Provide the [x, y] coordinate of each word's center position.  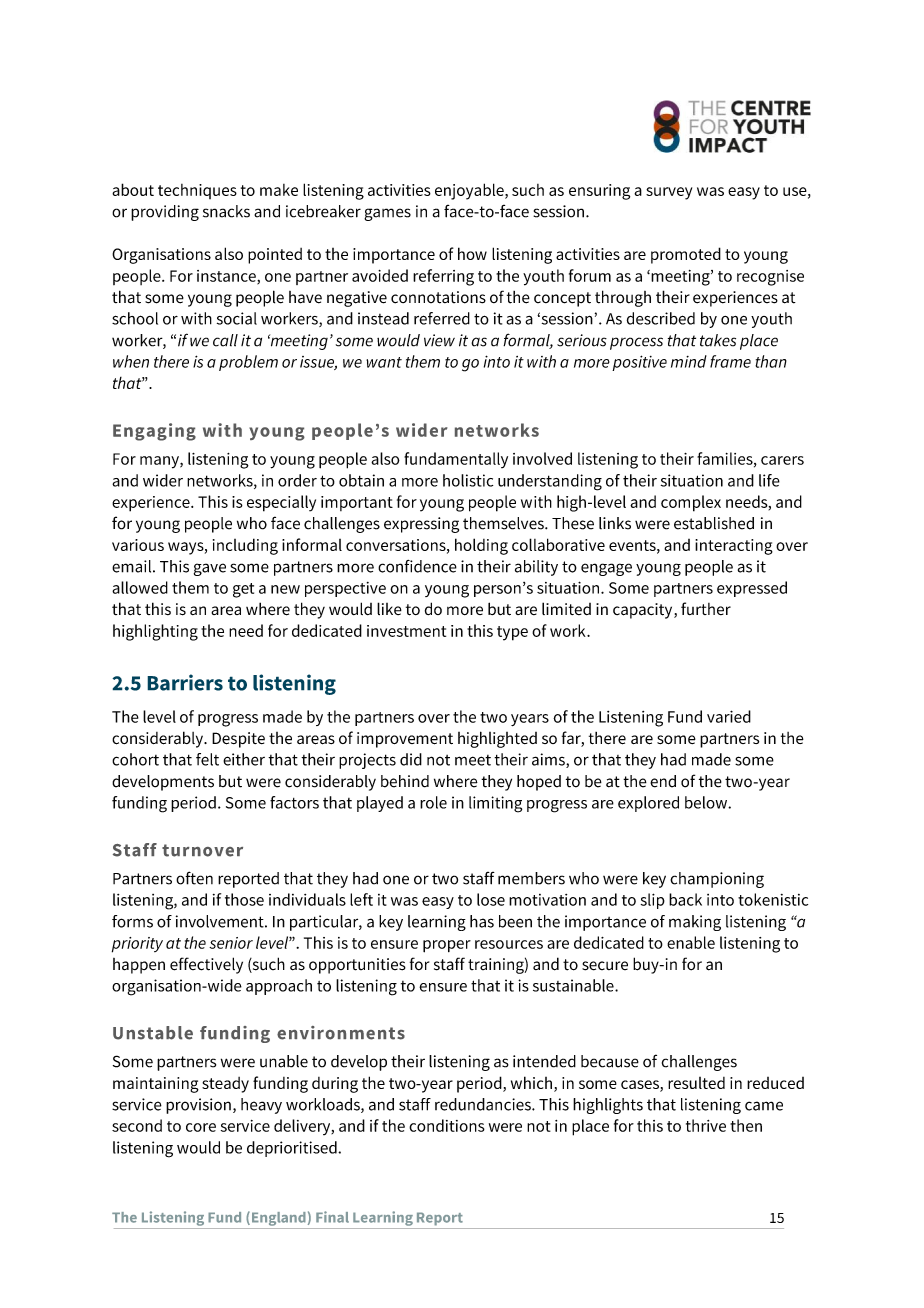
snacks [226, 211]
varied [729, 716]
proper [447, 946]
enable [691, 942]
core [201, 1127]
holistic [468, 480]
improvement [405, 740]
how [472, 253]
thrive [706, 1125]
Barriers [185, 682]
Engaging [154, 432]
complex [691, 503]
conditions [447, 1125]
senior [231, 943]
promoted [686, 255]
